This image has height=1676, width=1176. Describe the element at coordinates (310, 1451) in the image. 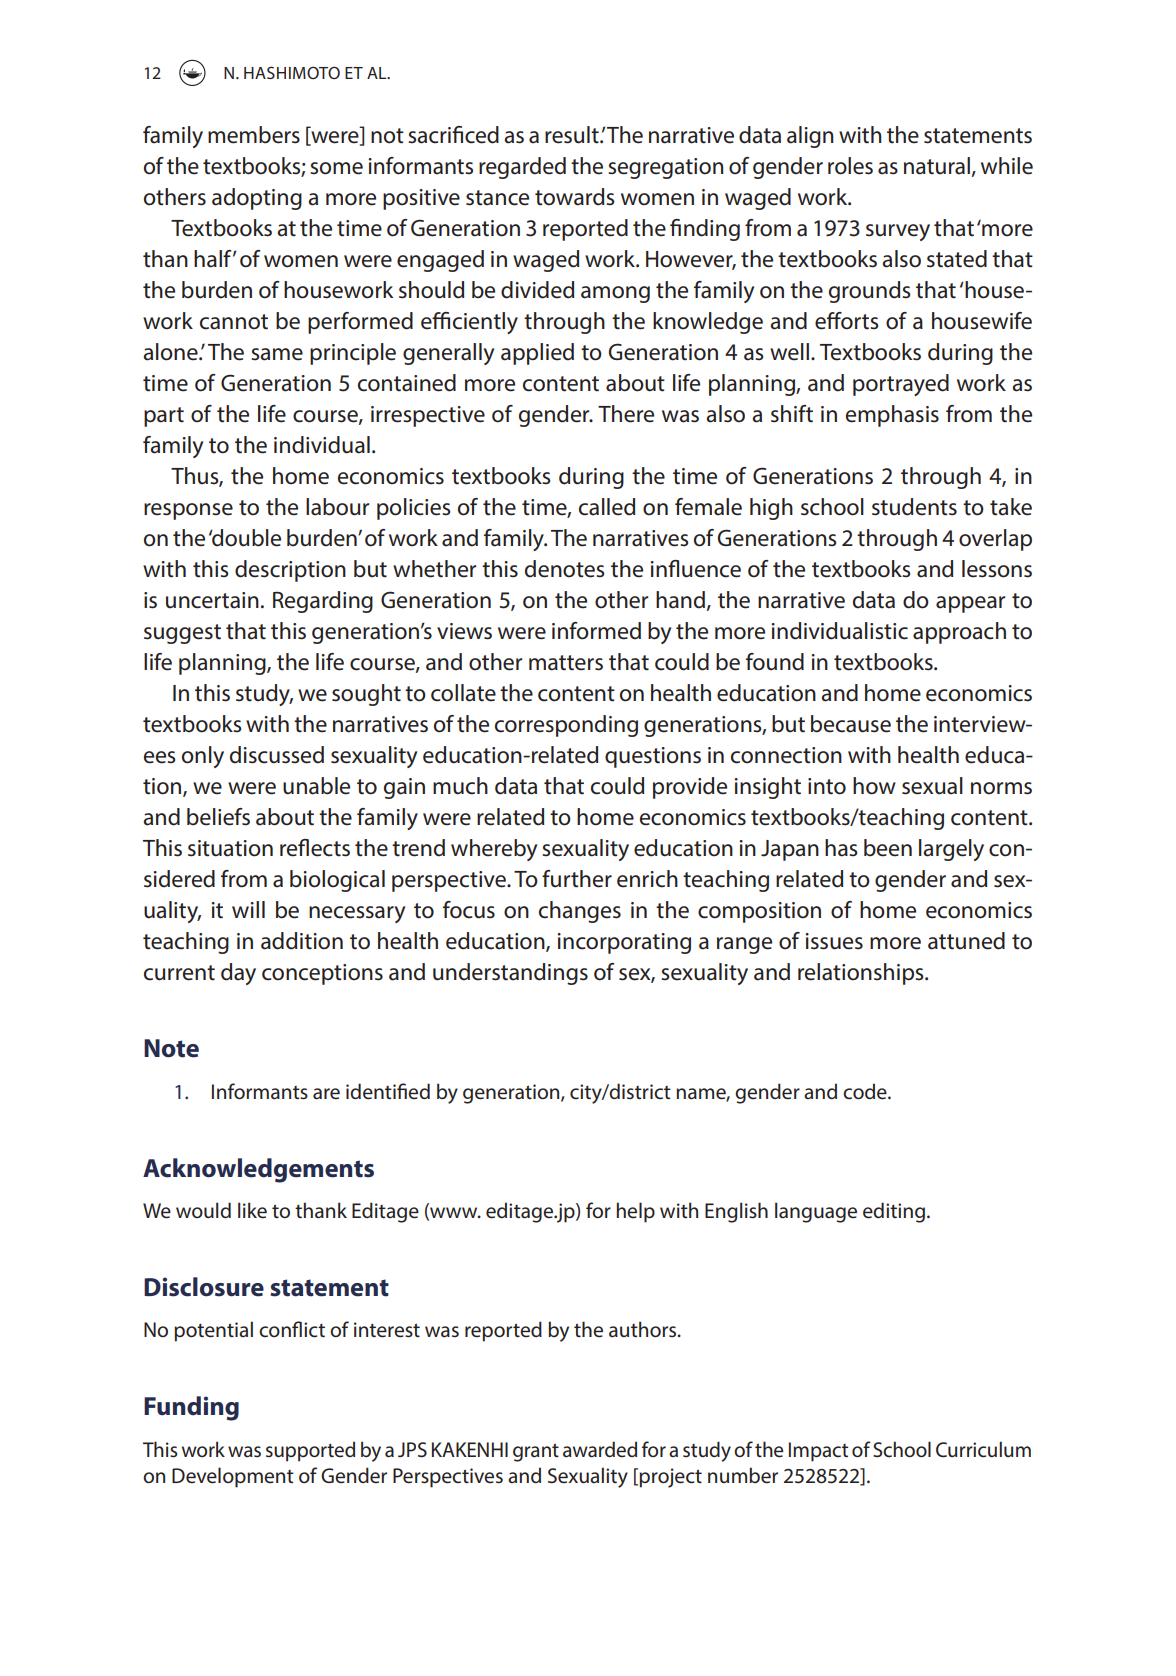

I see `supported` at that location.
